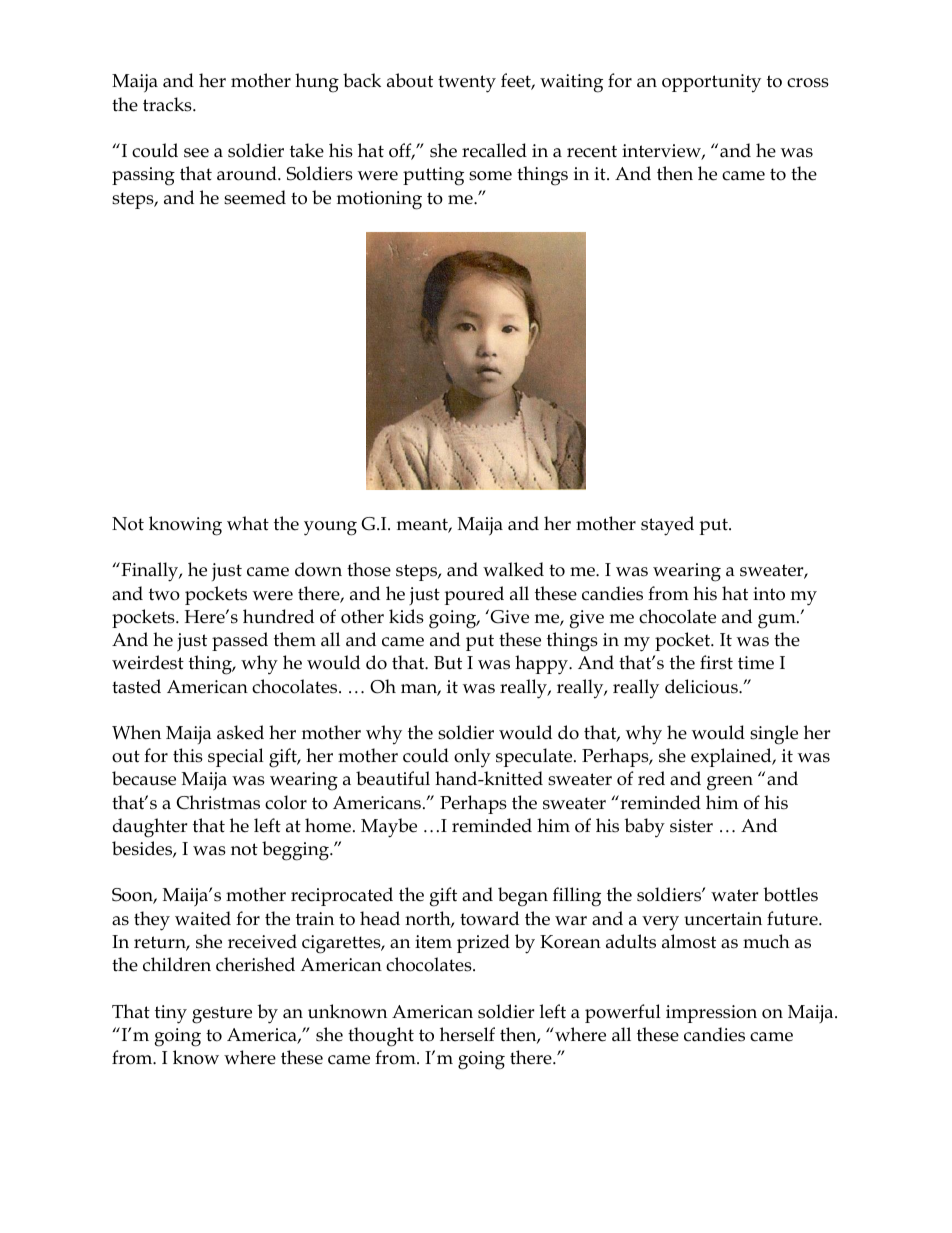  I want to click on into, so click(769, 594).
